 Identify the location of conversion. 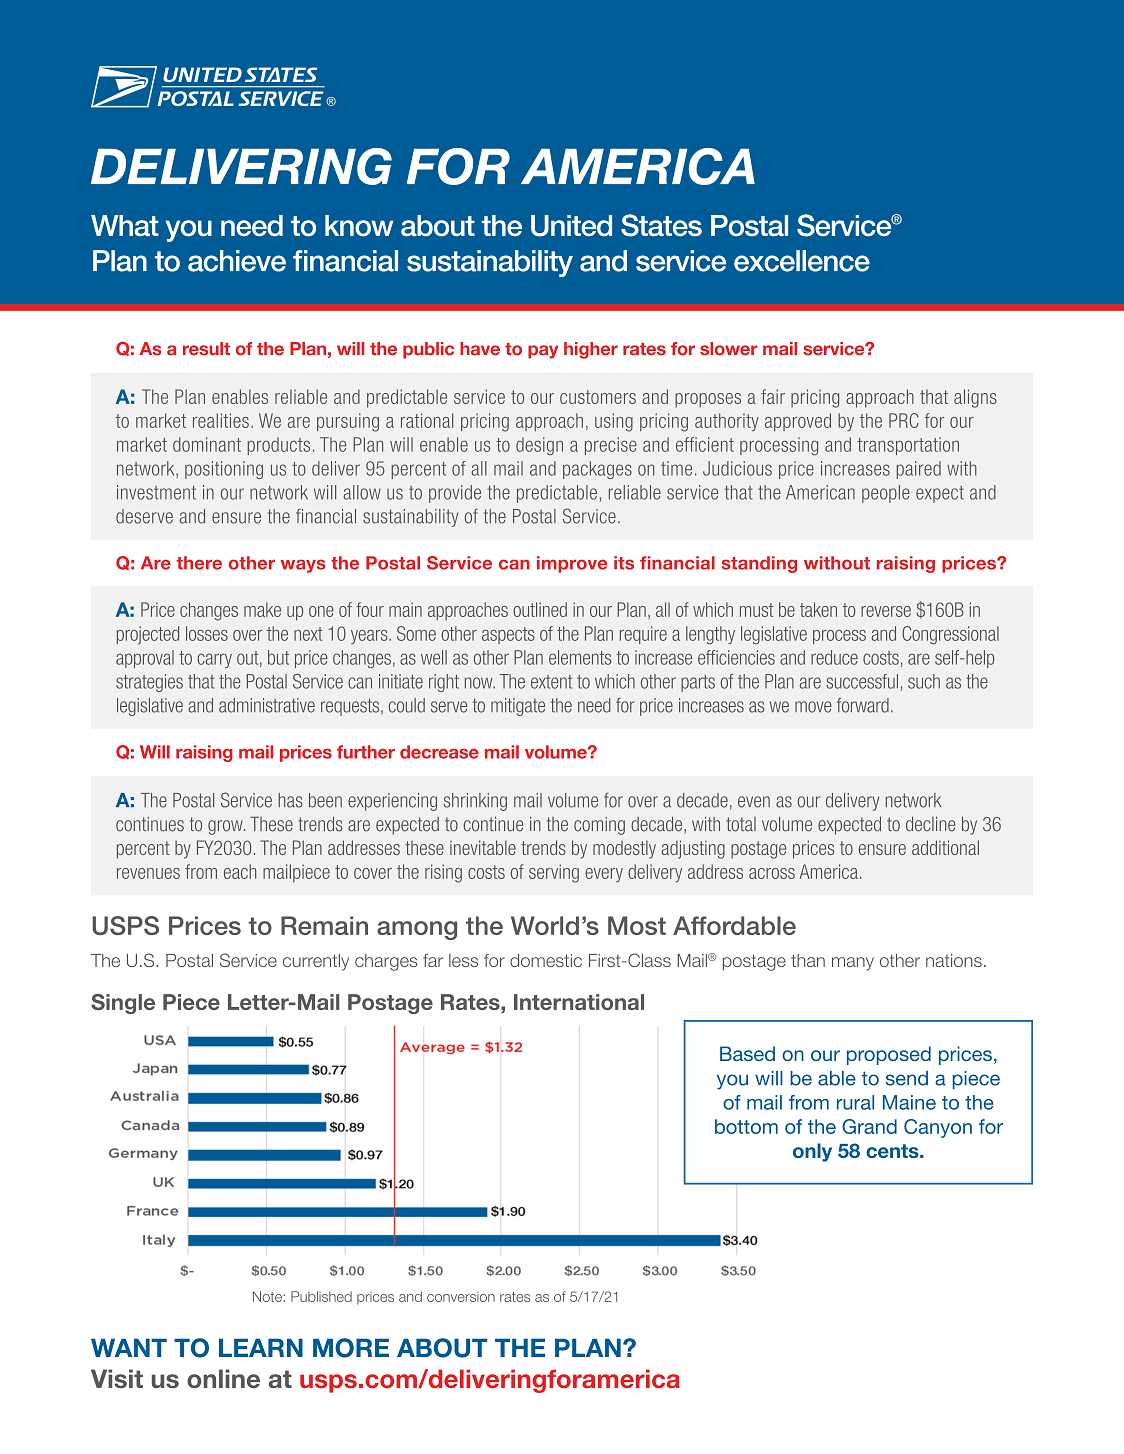
(461, 1296).
